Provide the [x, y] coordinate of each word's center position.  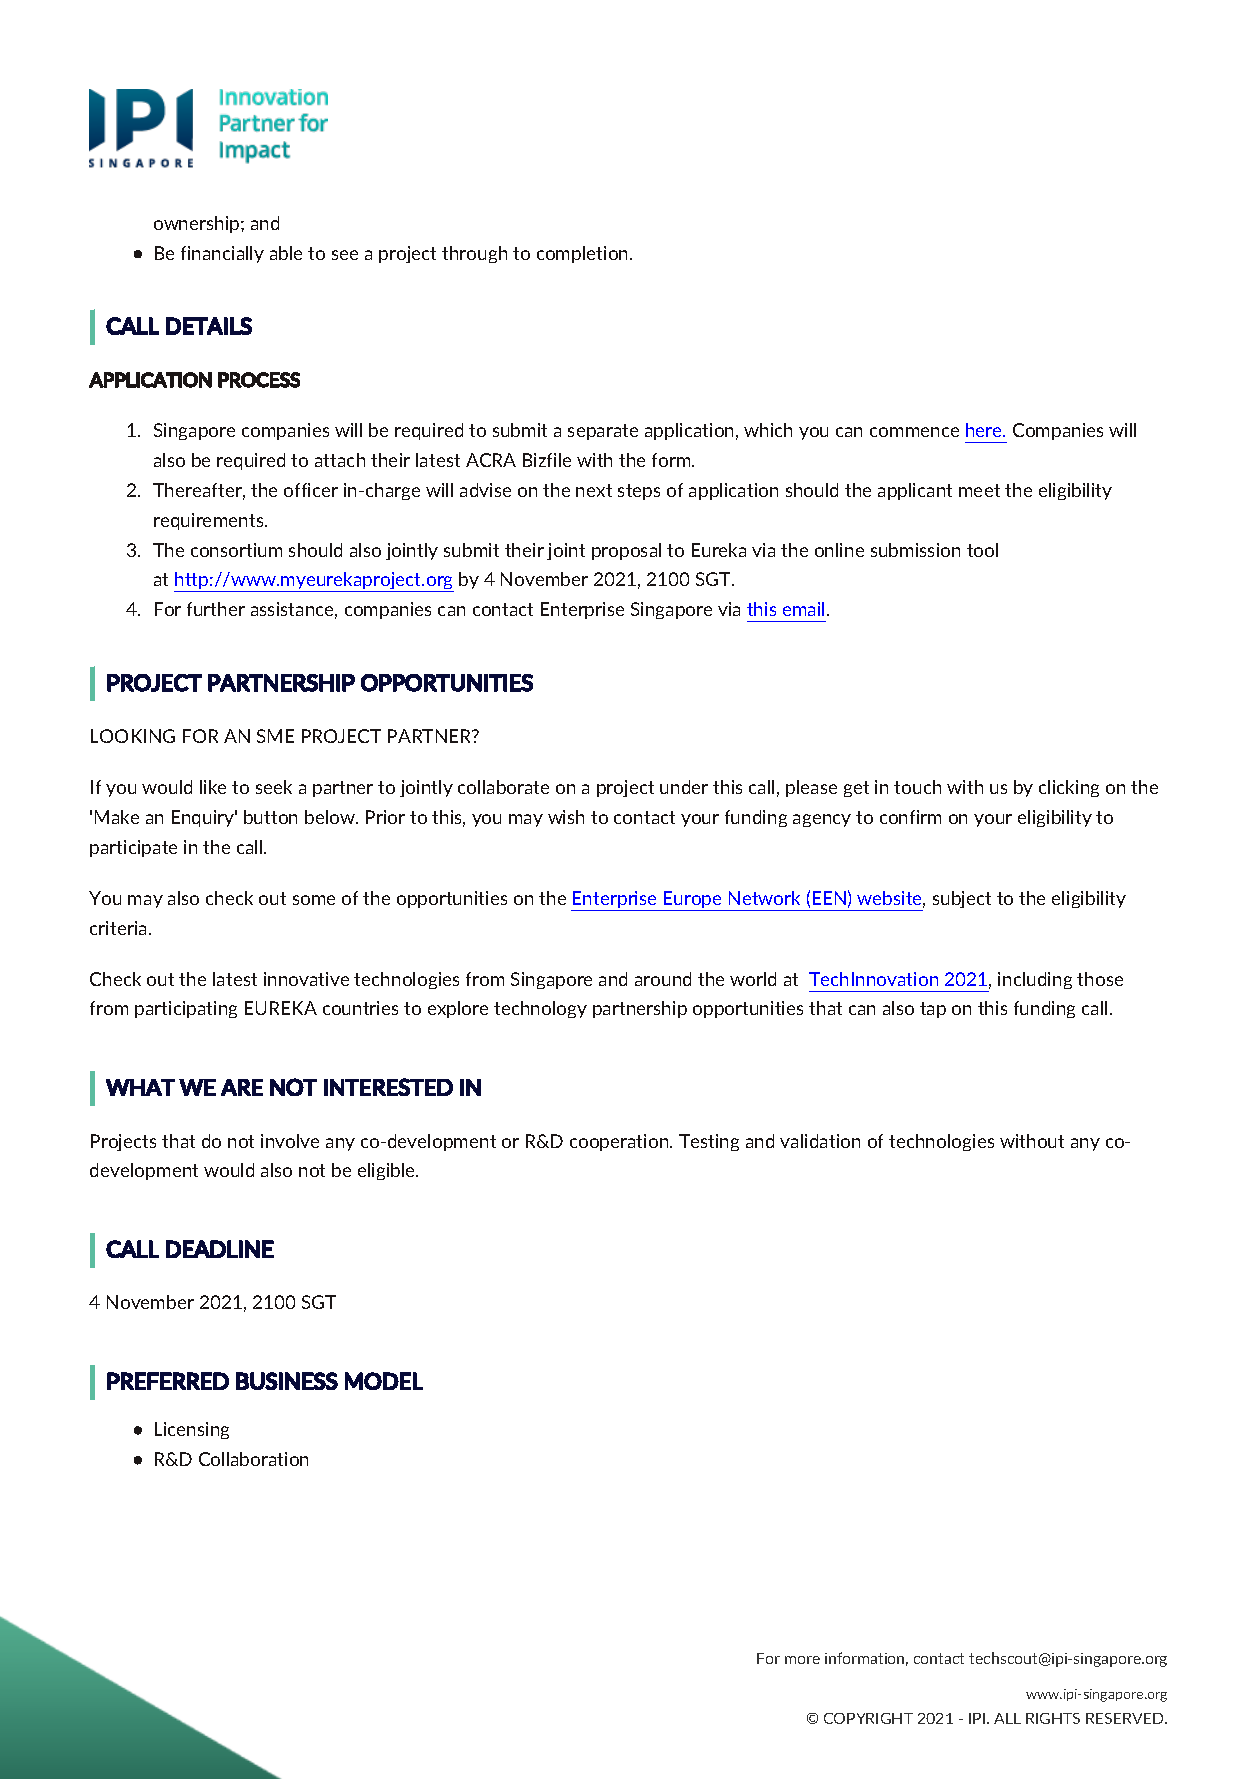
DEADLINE [220, 1249]
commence [914, 432]
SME [275, 736]
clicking [1069, 788]
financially [222, 254]
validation [820, 1141]
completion [584, 254]
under [684, 787]
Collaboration [253, 1459]
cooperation [620, 1142]
